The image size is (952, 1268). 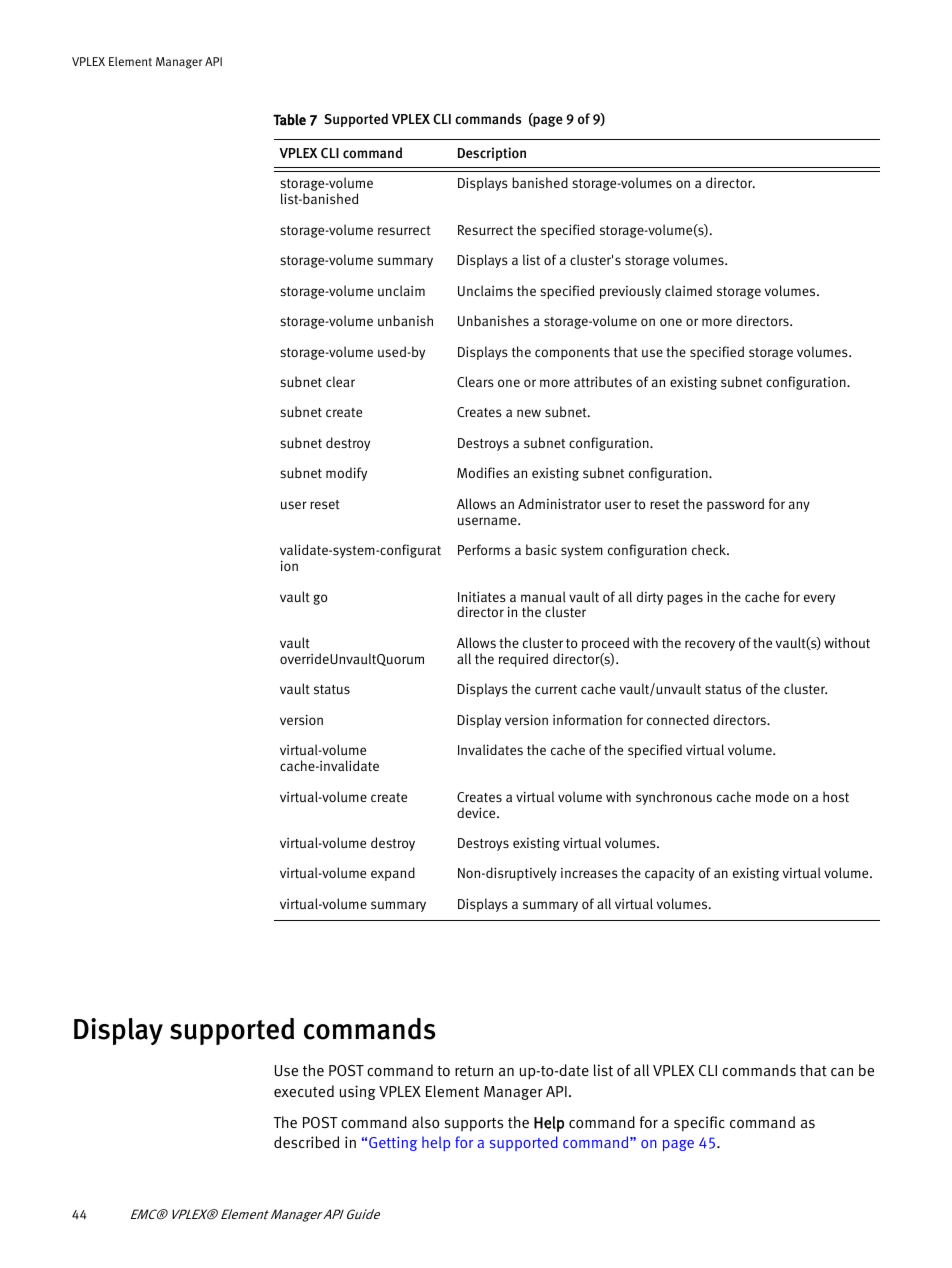 I want to click on Initiates, so click(x=482, y=597).
